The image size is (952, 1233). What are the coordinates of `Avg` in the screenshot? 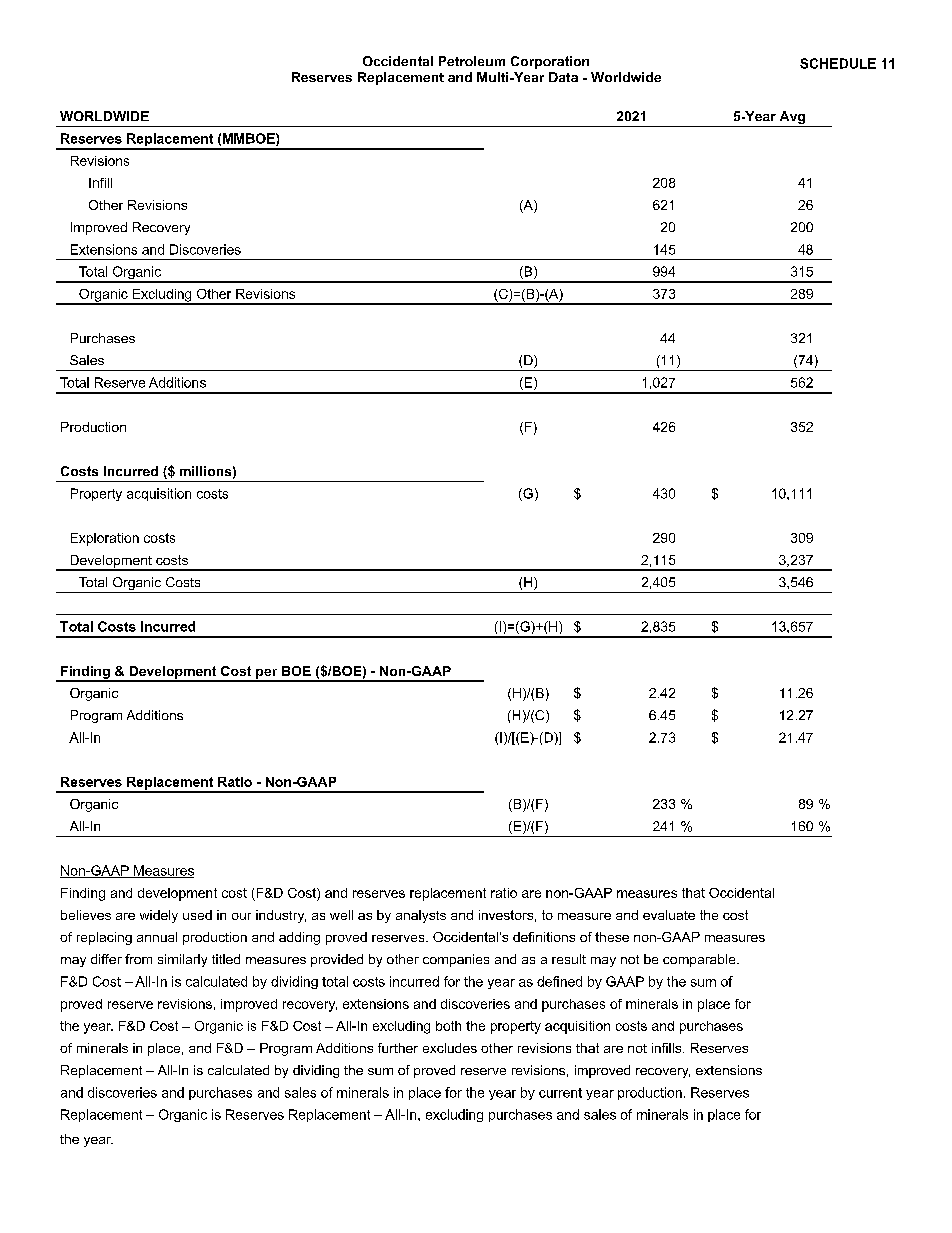 It's located at (792, 119).
